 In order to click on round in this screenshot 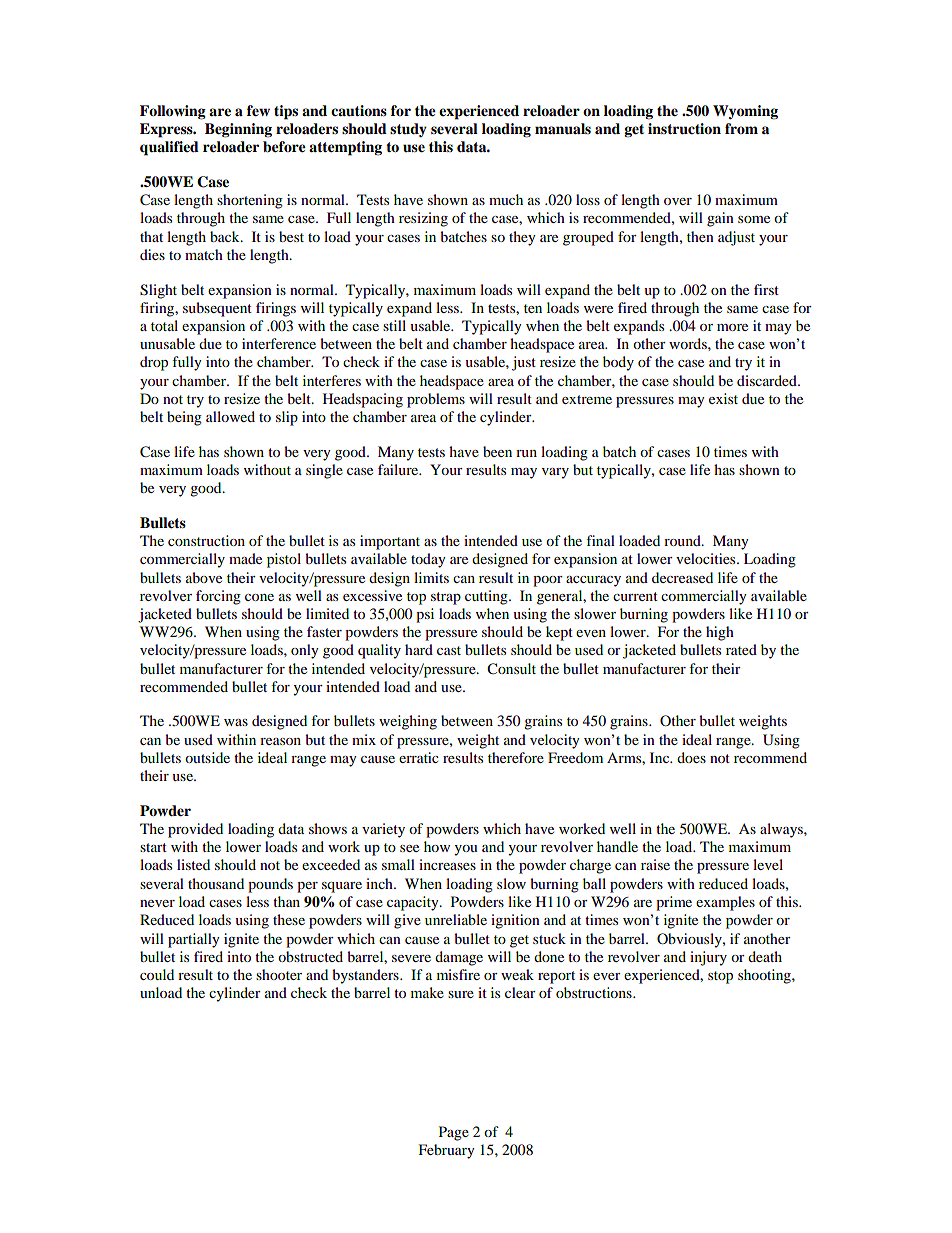, I will do `click(683, 540)`.
